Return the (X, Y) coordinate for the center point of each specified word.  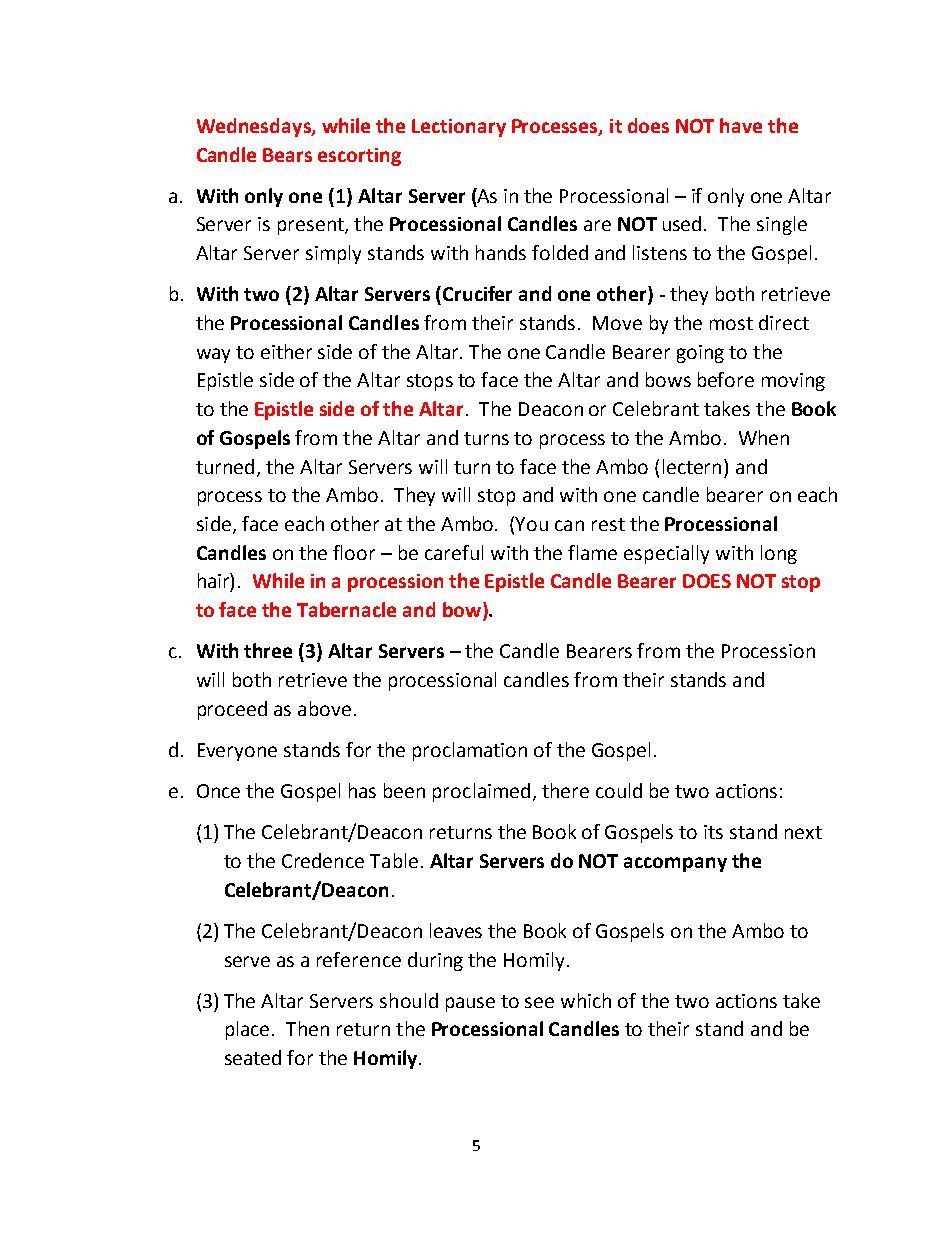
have (741, 125)
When (764, 437)
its (713, 832)
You (531, 524)
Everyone (237, 752)
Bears (287, 155)
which (586, 1000)
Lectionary (459, 128)
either (286, 351)
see (539, 1002)
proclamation (470, 751)
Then (307, 1028)
